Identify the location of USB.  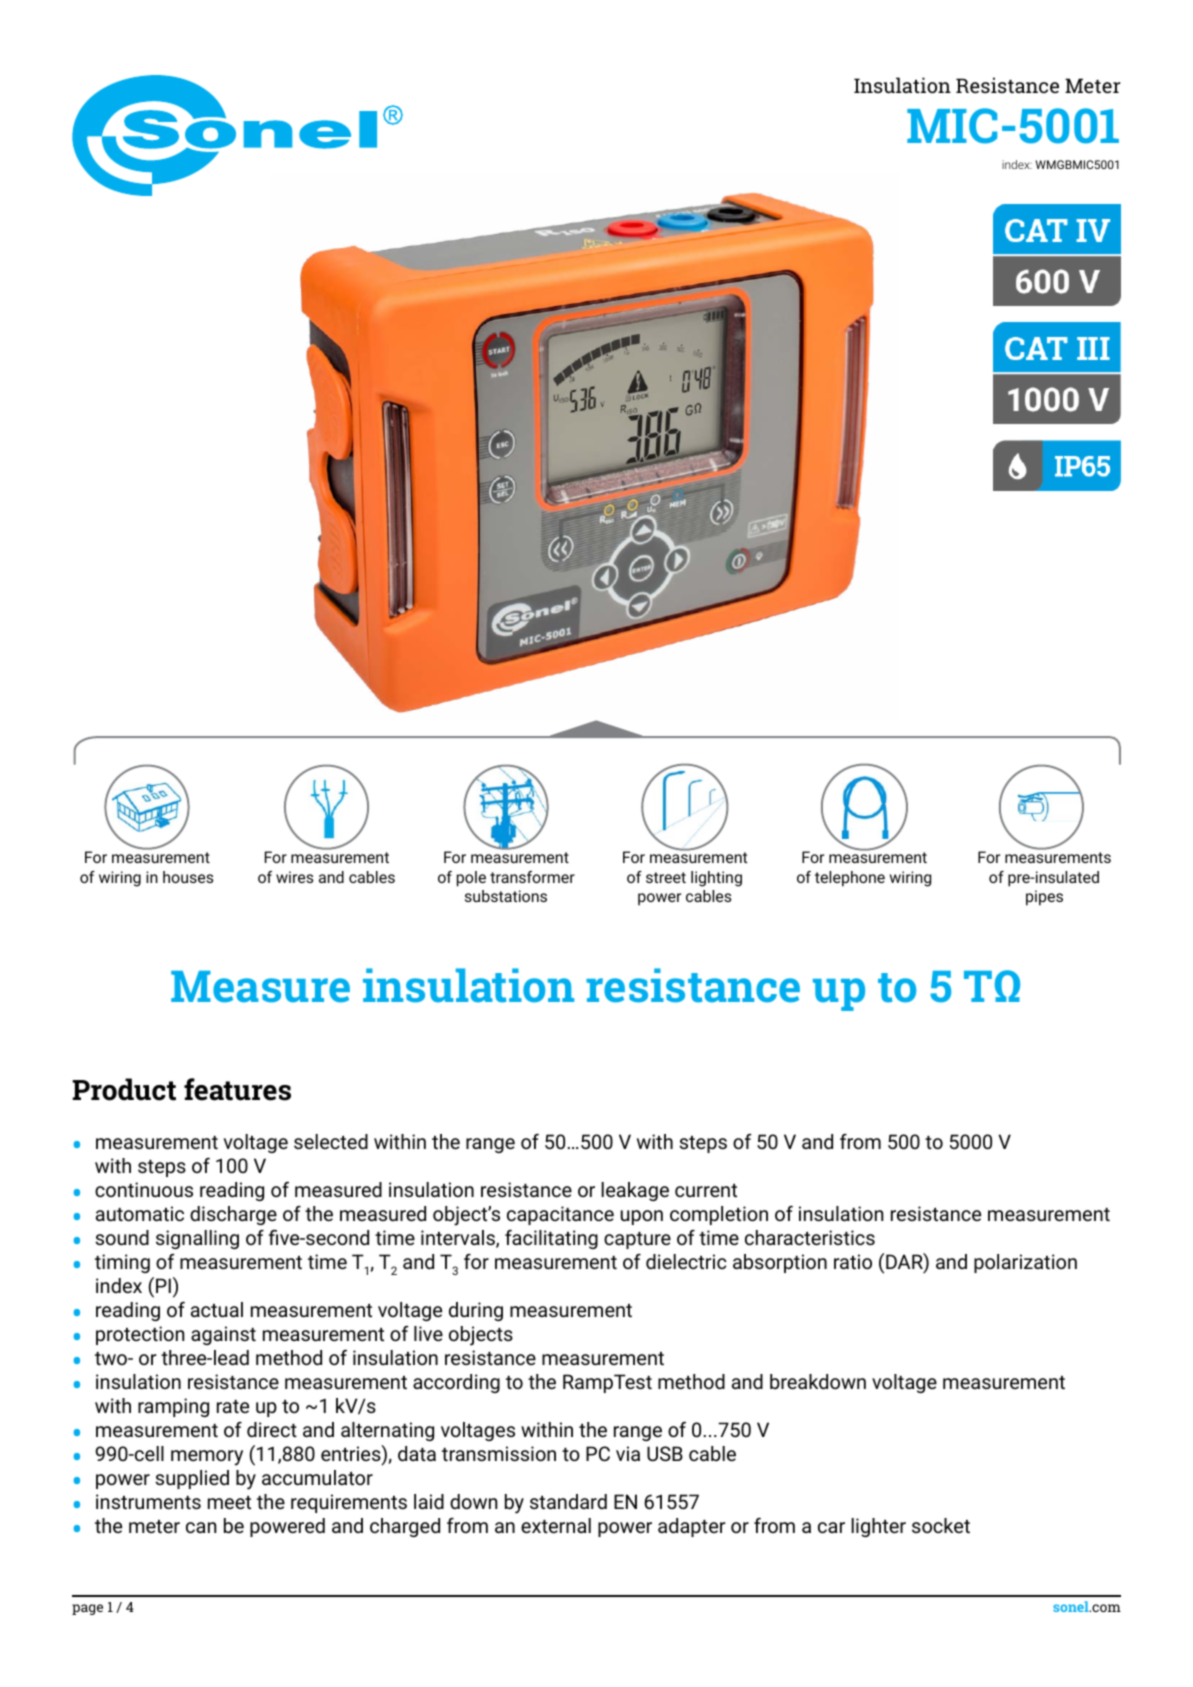
(665, 1453).
